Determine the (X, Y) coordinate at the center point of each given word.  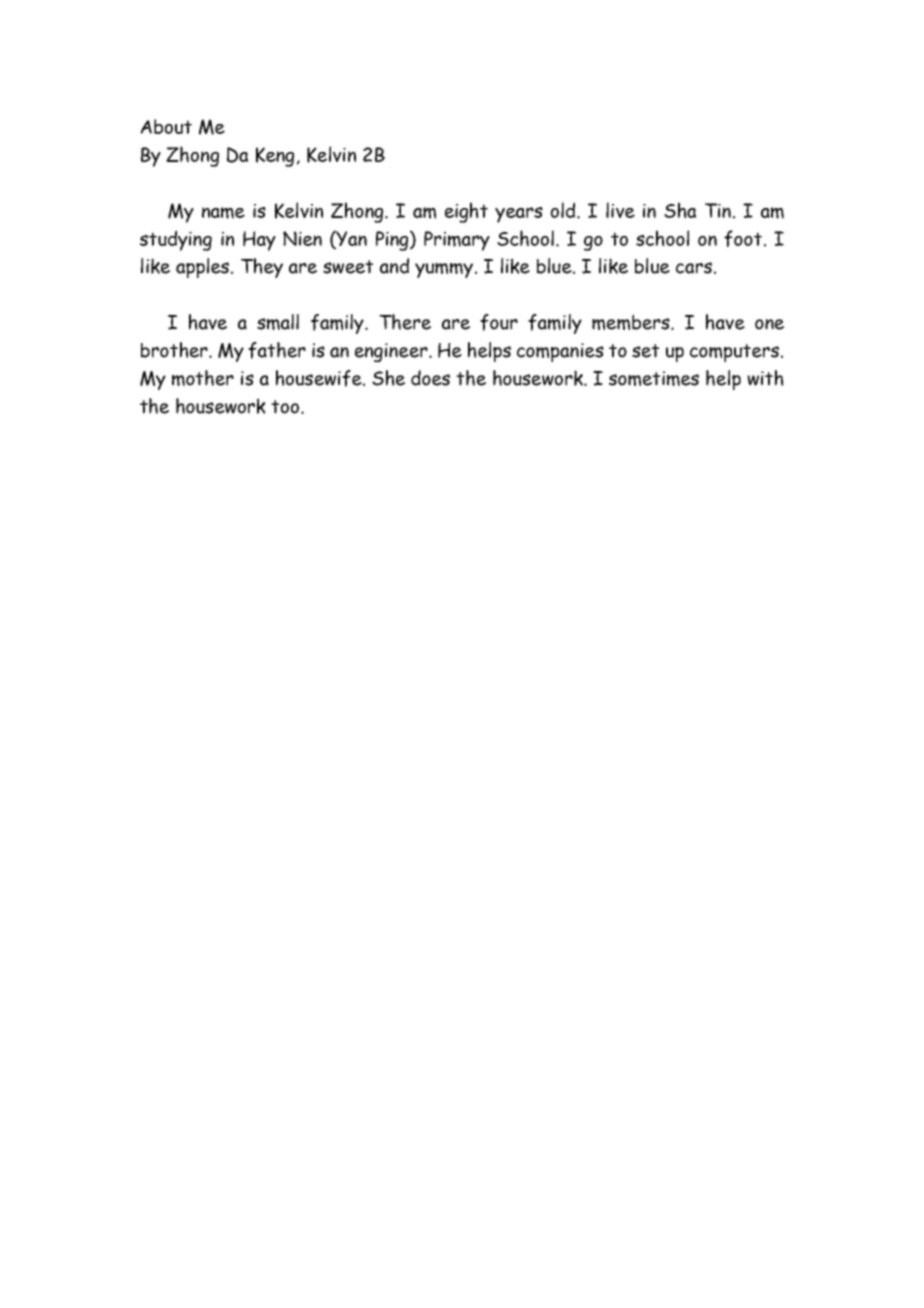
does (430, 378)
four (499, 322)
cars (694, 268)
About (166, 126)
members (632, 322)
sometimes (654, 378)
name (223, 213)
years (519, 215)
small (278, 322)
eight (466, 212)
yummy (444, 270)
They (262, 268)
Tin (718, 210)
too (286, 407)
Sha (680, 210)
